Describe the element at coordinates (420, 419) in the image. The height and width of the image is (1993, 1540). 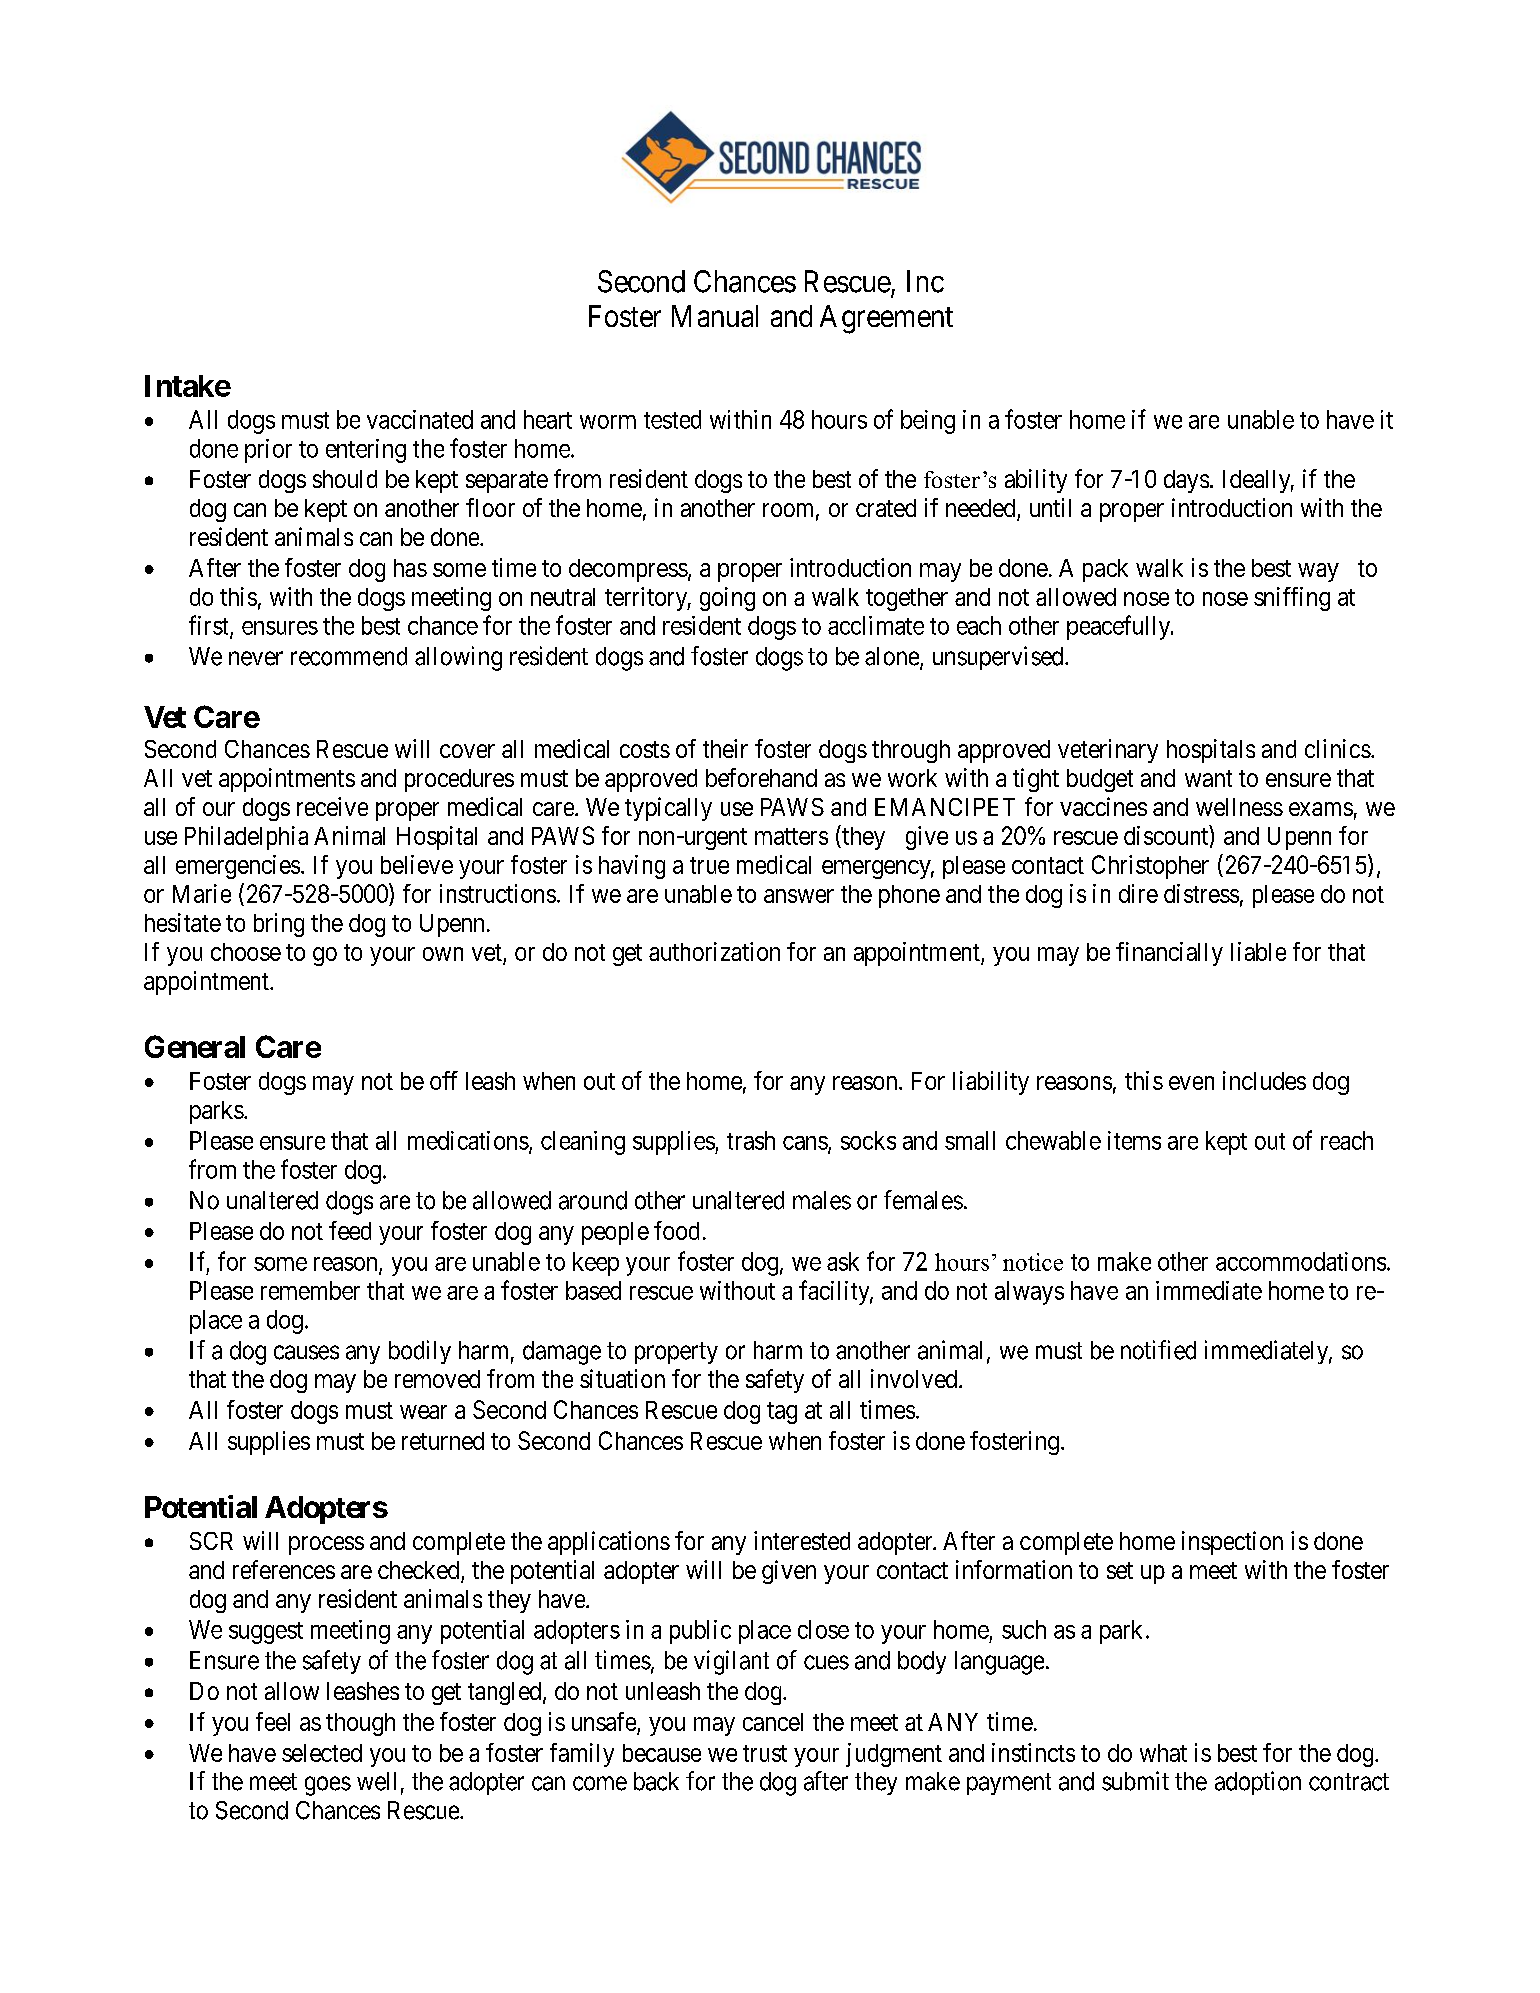
I see `vaccinated` at that location.
